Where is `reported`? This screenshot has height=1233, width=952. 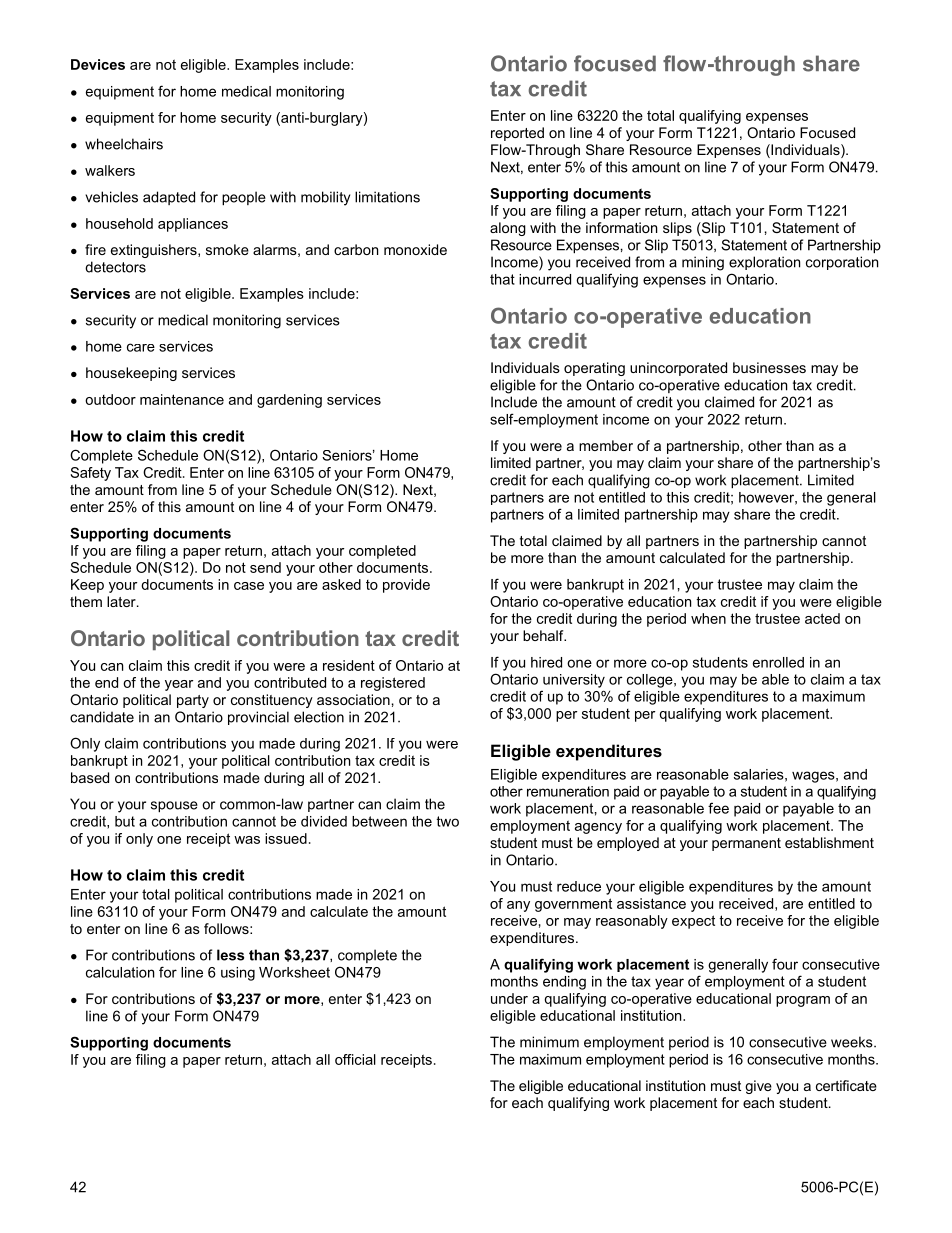
reported is located at coordinates (517, 134).
